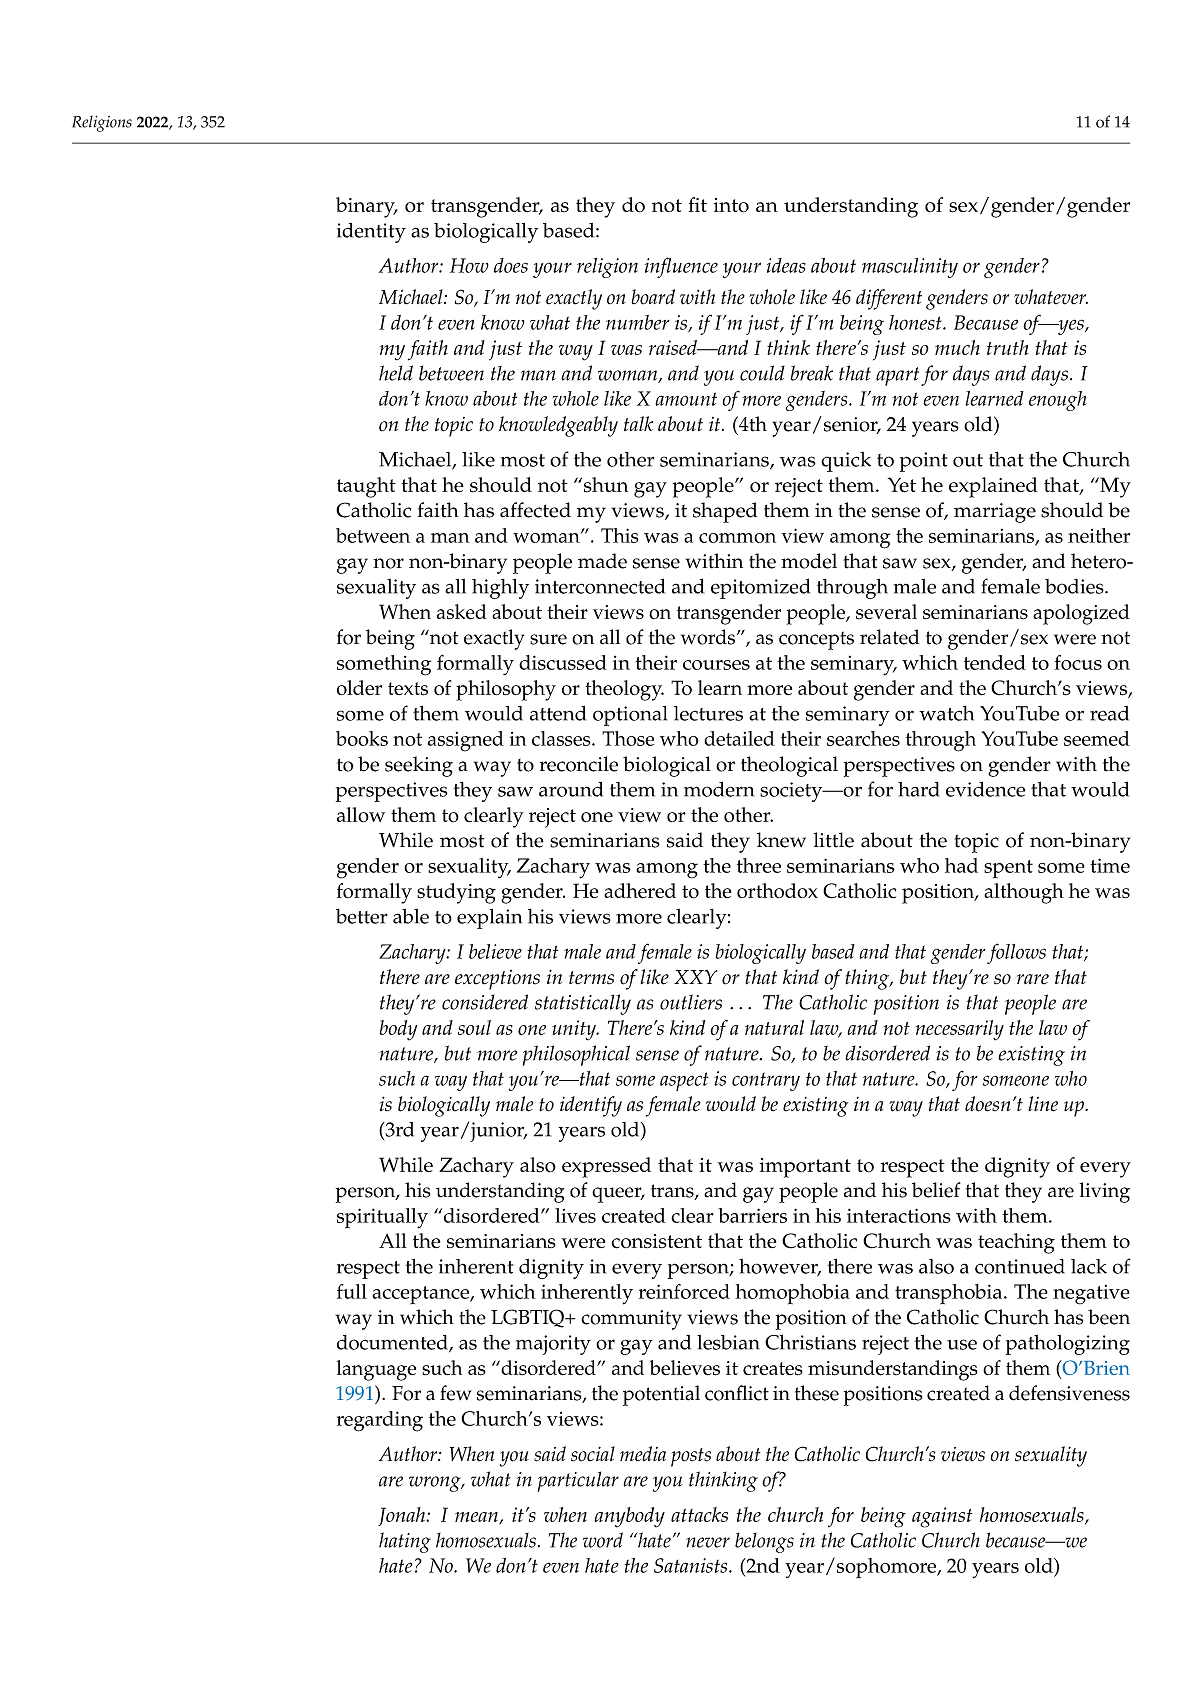 Image resolution: width=1203 pixels, height=1702 pixels. What do you see at coordinates (1024, 893) in the screenshot?
I see `although` at bounding box center [1024, 893].
